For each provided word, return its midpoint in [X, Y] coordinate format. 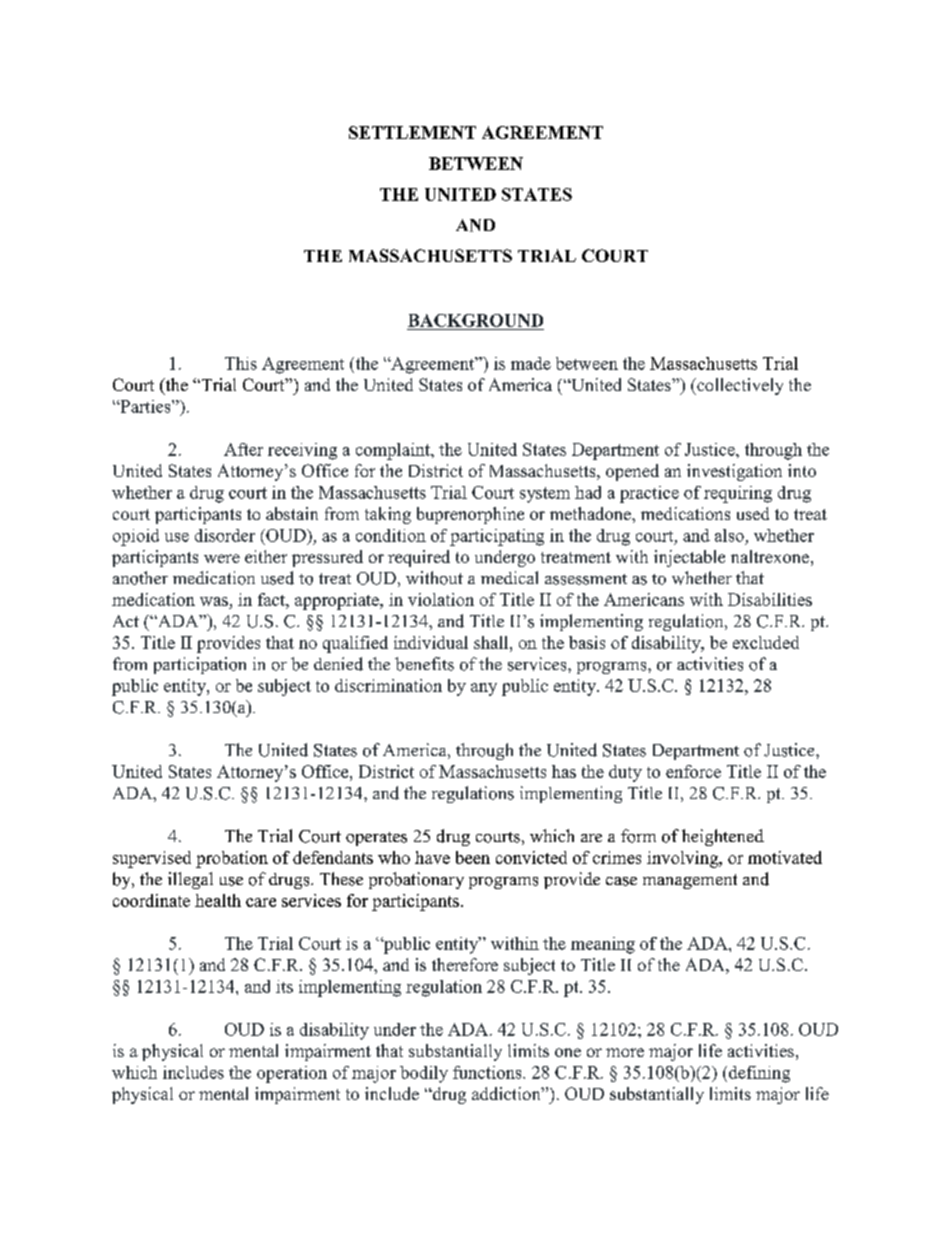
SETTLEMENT [412, 132]
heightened [723, 837]
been [473, 857]
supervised [152, 859]
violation [441, 599]
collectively [739, 386]
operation [292, 1074]
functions [488, 1072]
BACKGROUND [475, 320]
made [531, 363]
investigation [734, 472]
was [215, 603]
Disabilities [770, 599]
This [241, 363]
